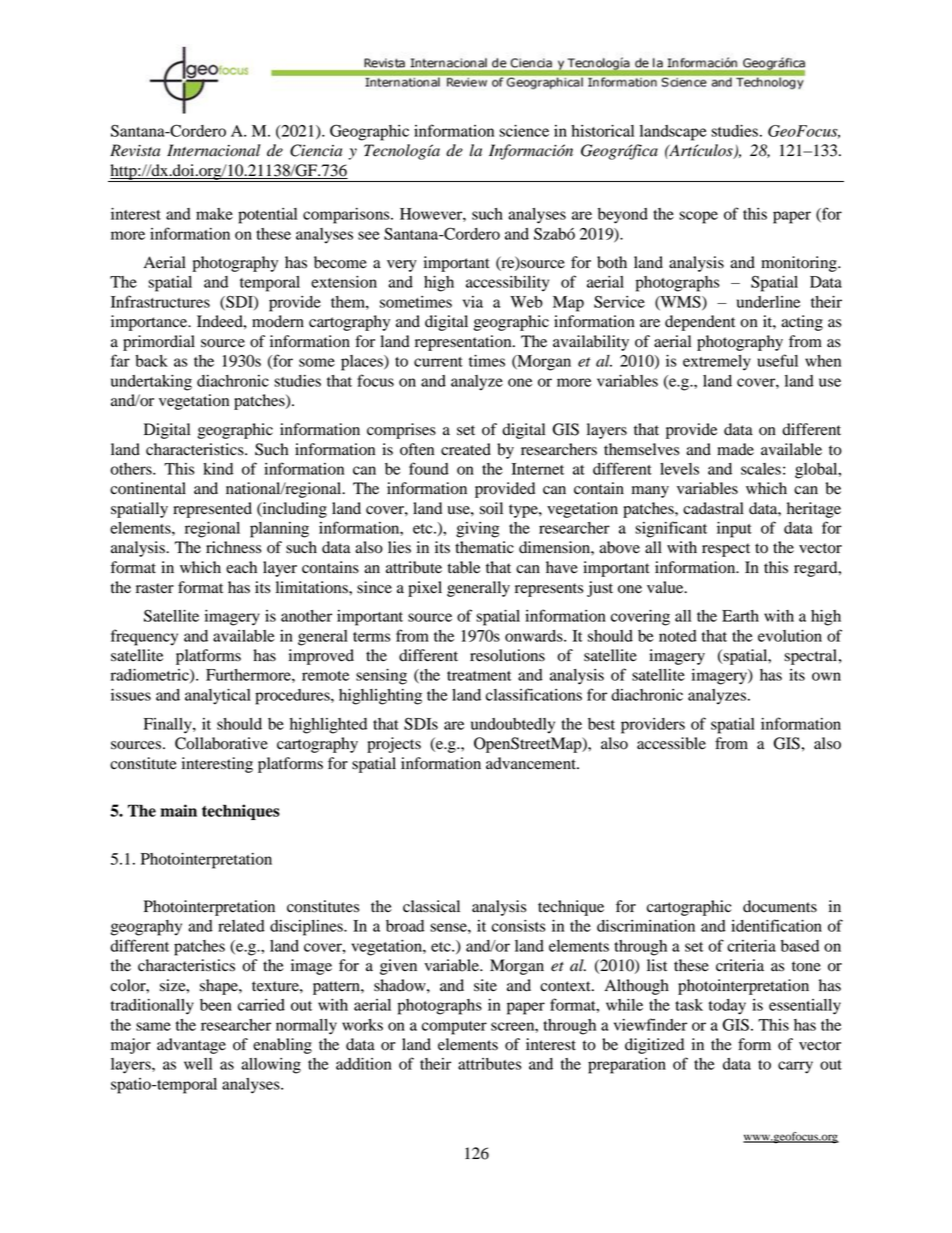 The width and height of the page is (952, 1233). Describe the element at coordinates (698, 217) in the page. I see `scope` at that location.
